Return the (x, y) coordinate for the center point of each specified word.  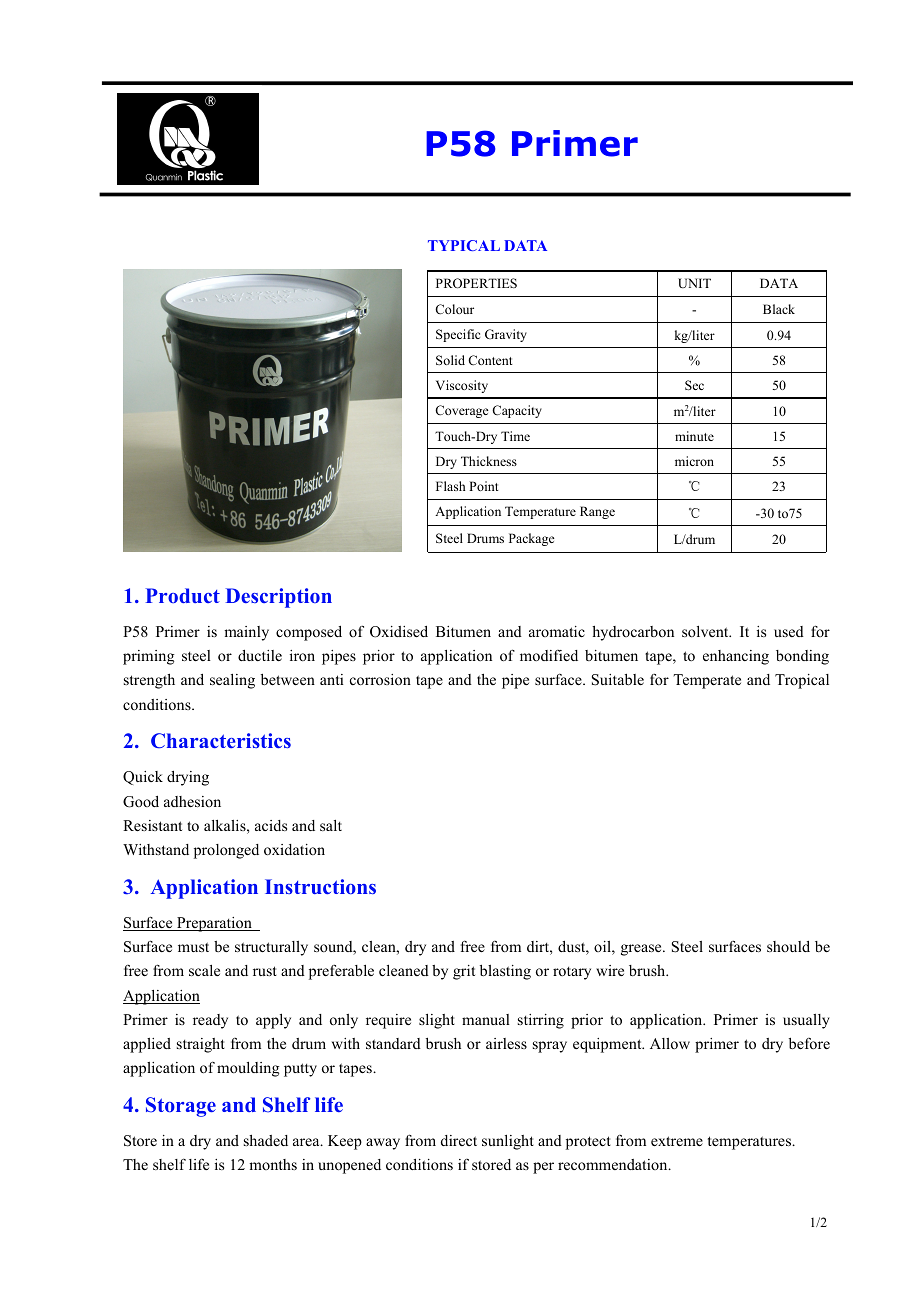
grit (464, 972)
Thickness (489, 461)
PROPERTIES (476, 283)
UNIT (694, 283)
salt (331, 825)
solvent (706, 631)
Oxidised (399, 632)
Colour (454, 309)
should (788, 946)
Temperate (707, 681)
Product (183, 595)
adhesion (192, 801)
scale (204, 970)
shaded (266, 1140)
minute (694, 436)
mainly (246, 633)
